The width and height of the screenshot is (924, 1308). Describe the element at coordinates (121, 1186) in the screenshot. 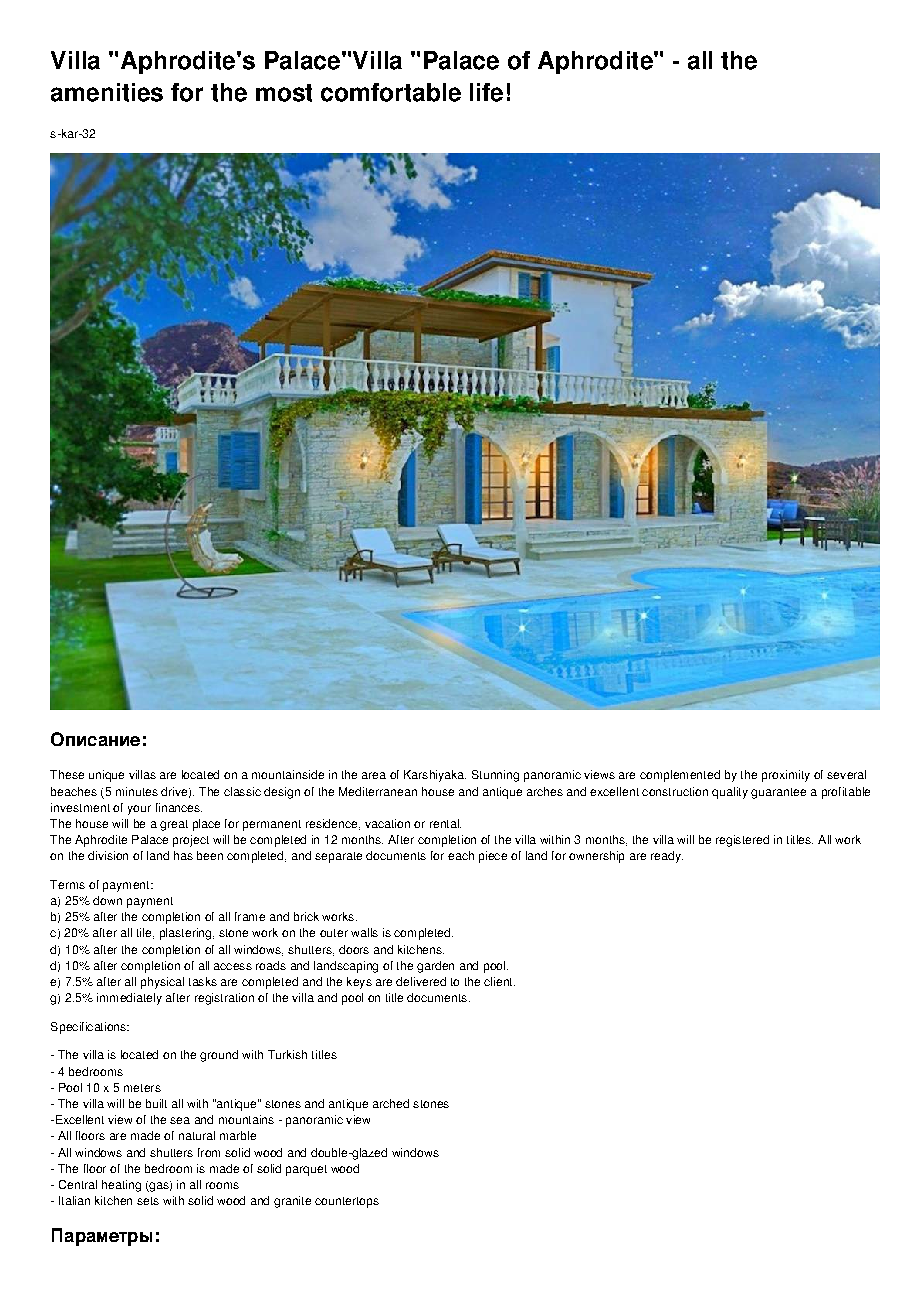

I see `heating` at that location.
